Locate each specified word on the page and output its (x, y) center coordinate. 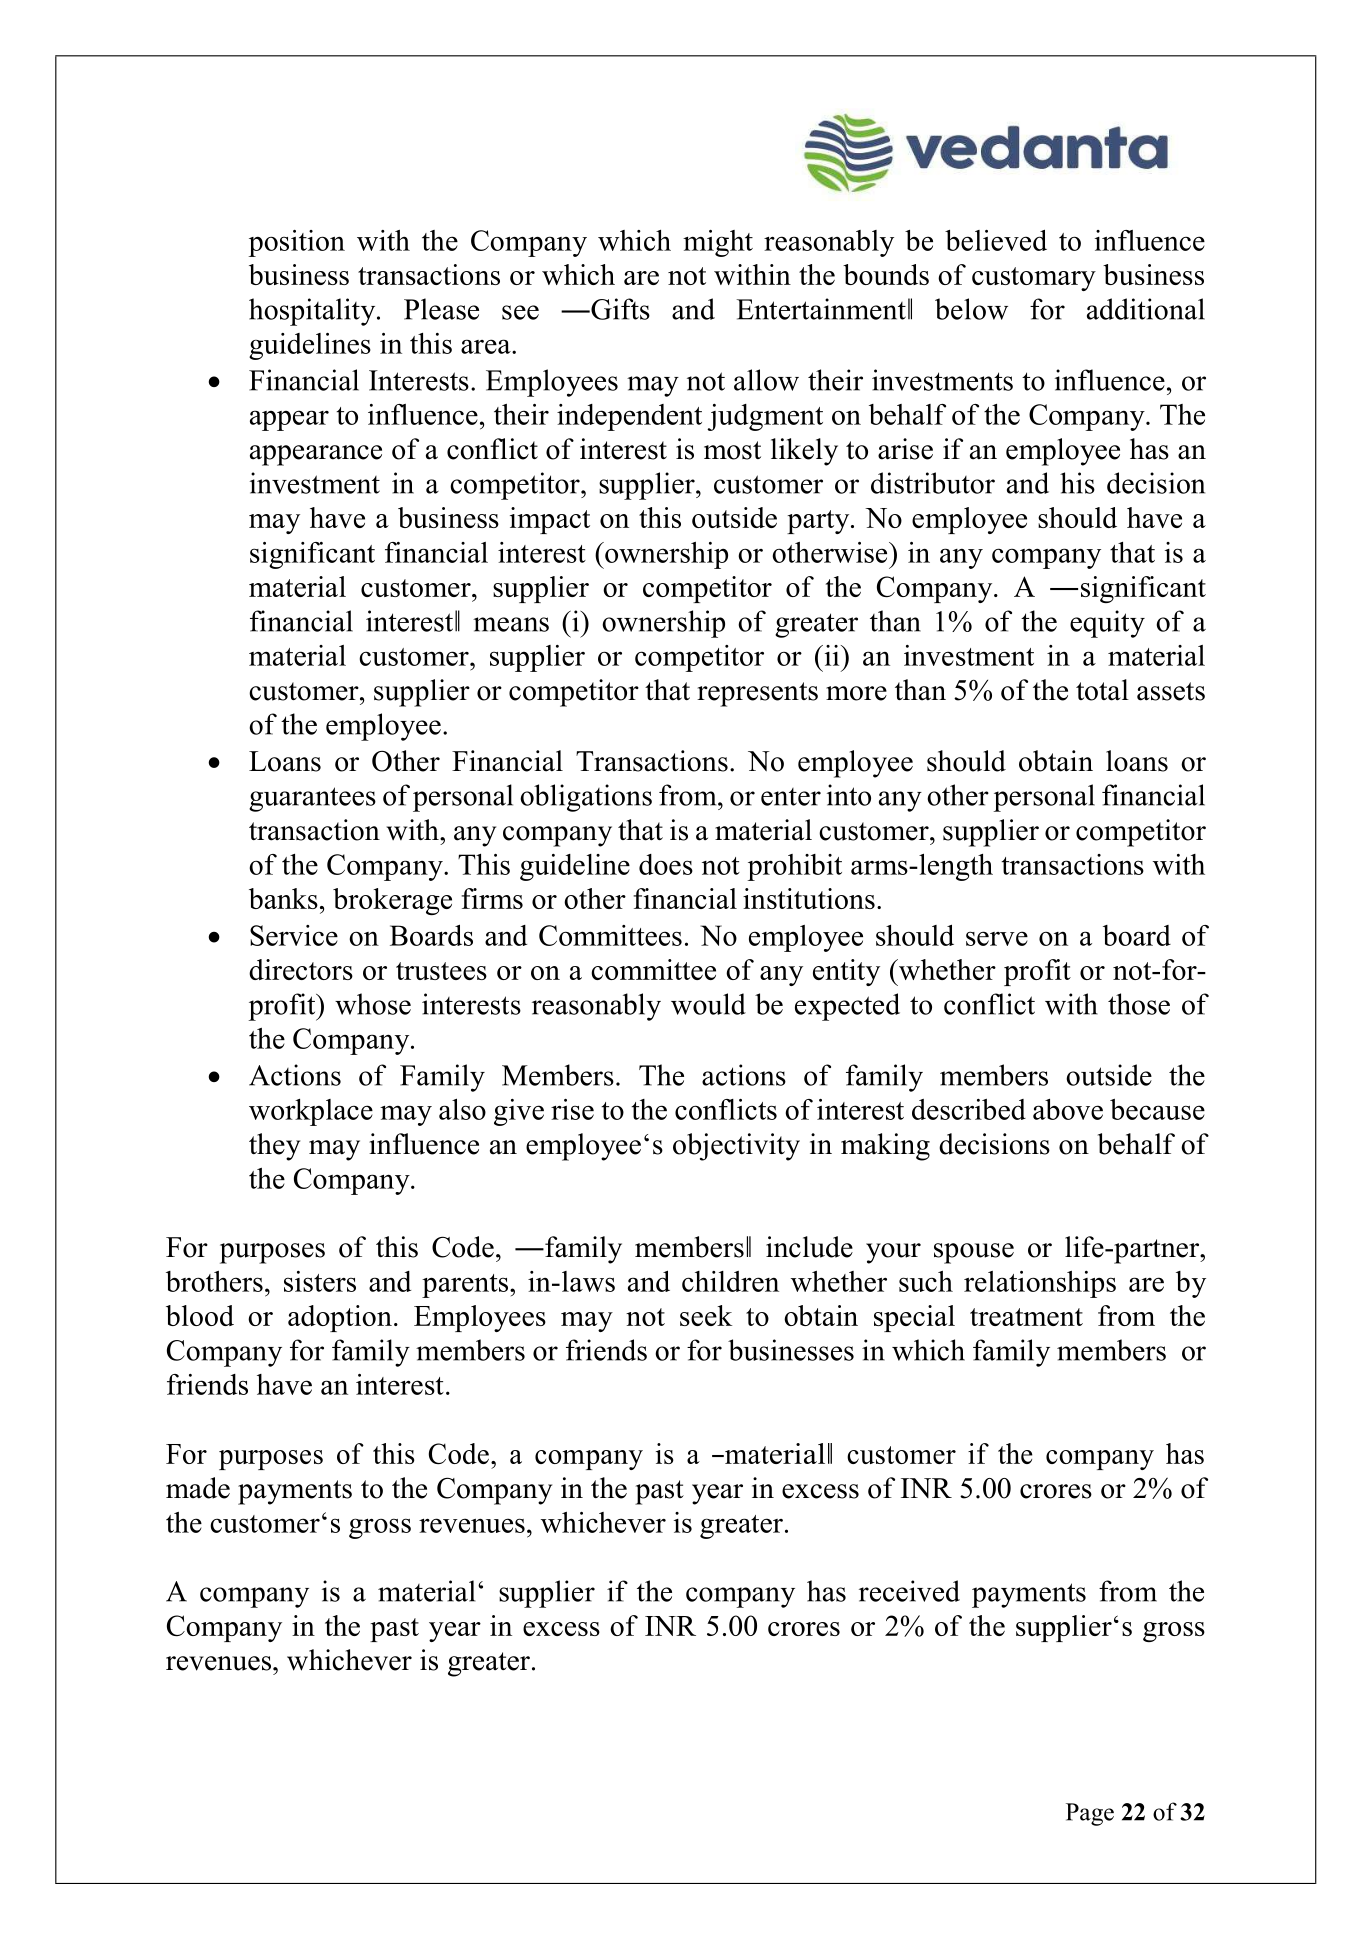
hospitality (313, 312)
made (198, 1488)
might (718, 243)
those (1139, 1004)
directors (301, 969)
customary (1034, 279)
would (708, 1004)
